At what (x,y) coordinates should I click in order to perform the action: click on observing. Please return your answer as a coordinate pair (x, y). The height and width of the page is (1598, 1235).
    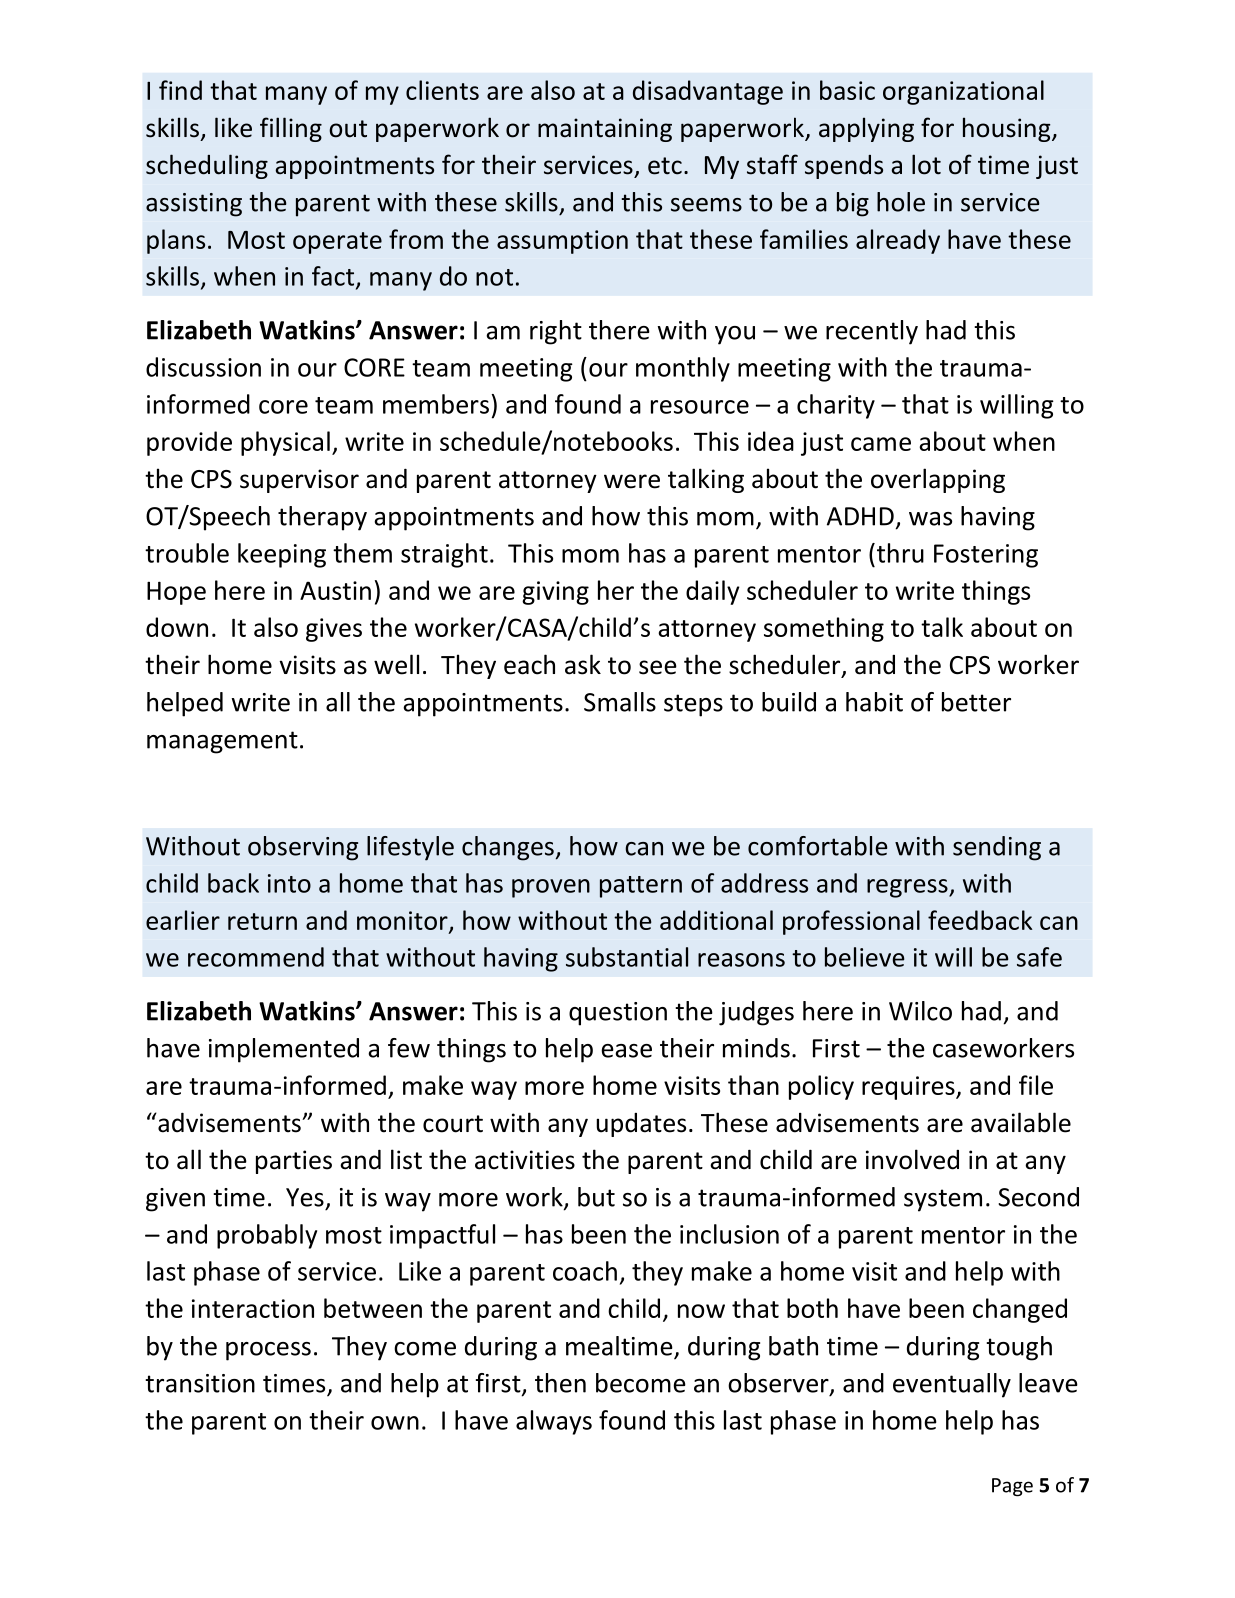
    Looking at the image, I should click on (303, 848).
